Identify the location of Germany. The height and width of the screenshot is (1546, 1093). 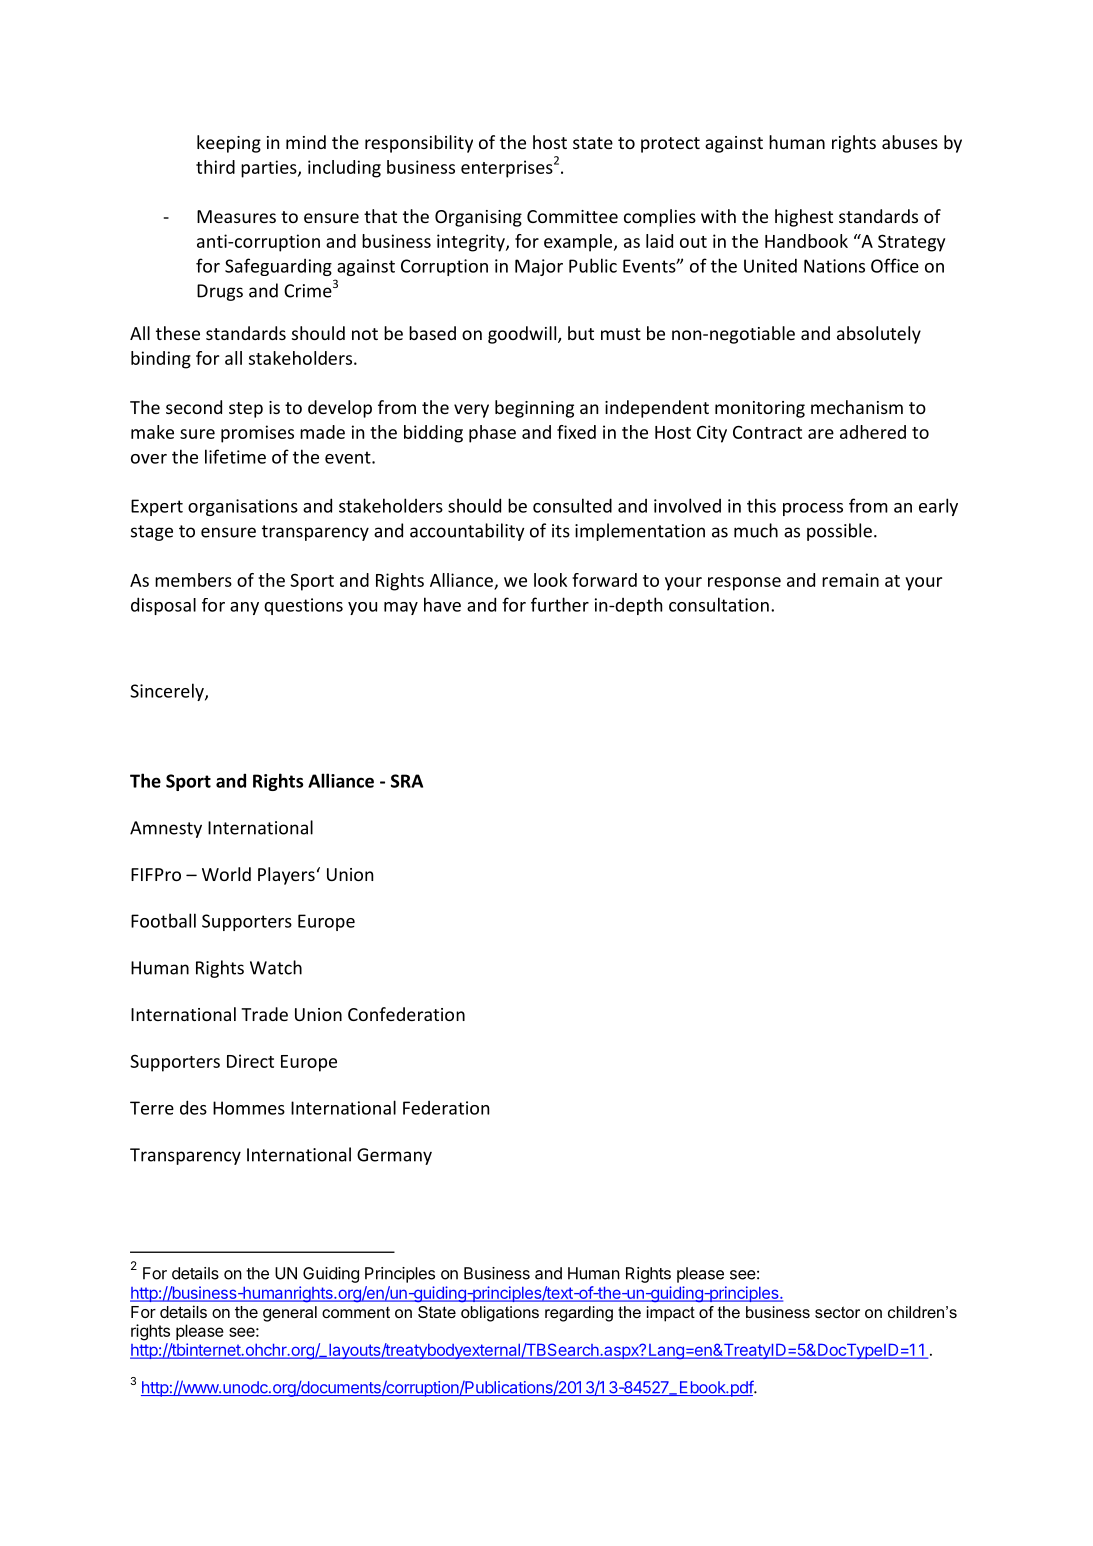
(394, 1156).
